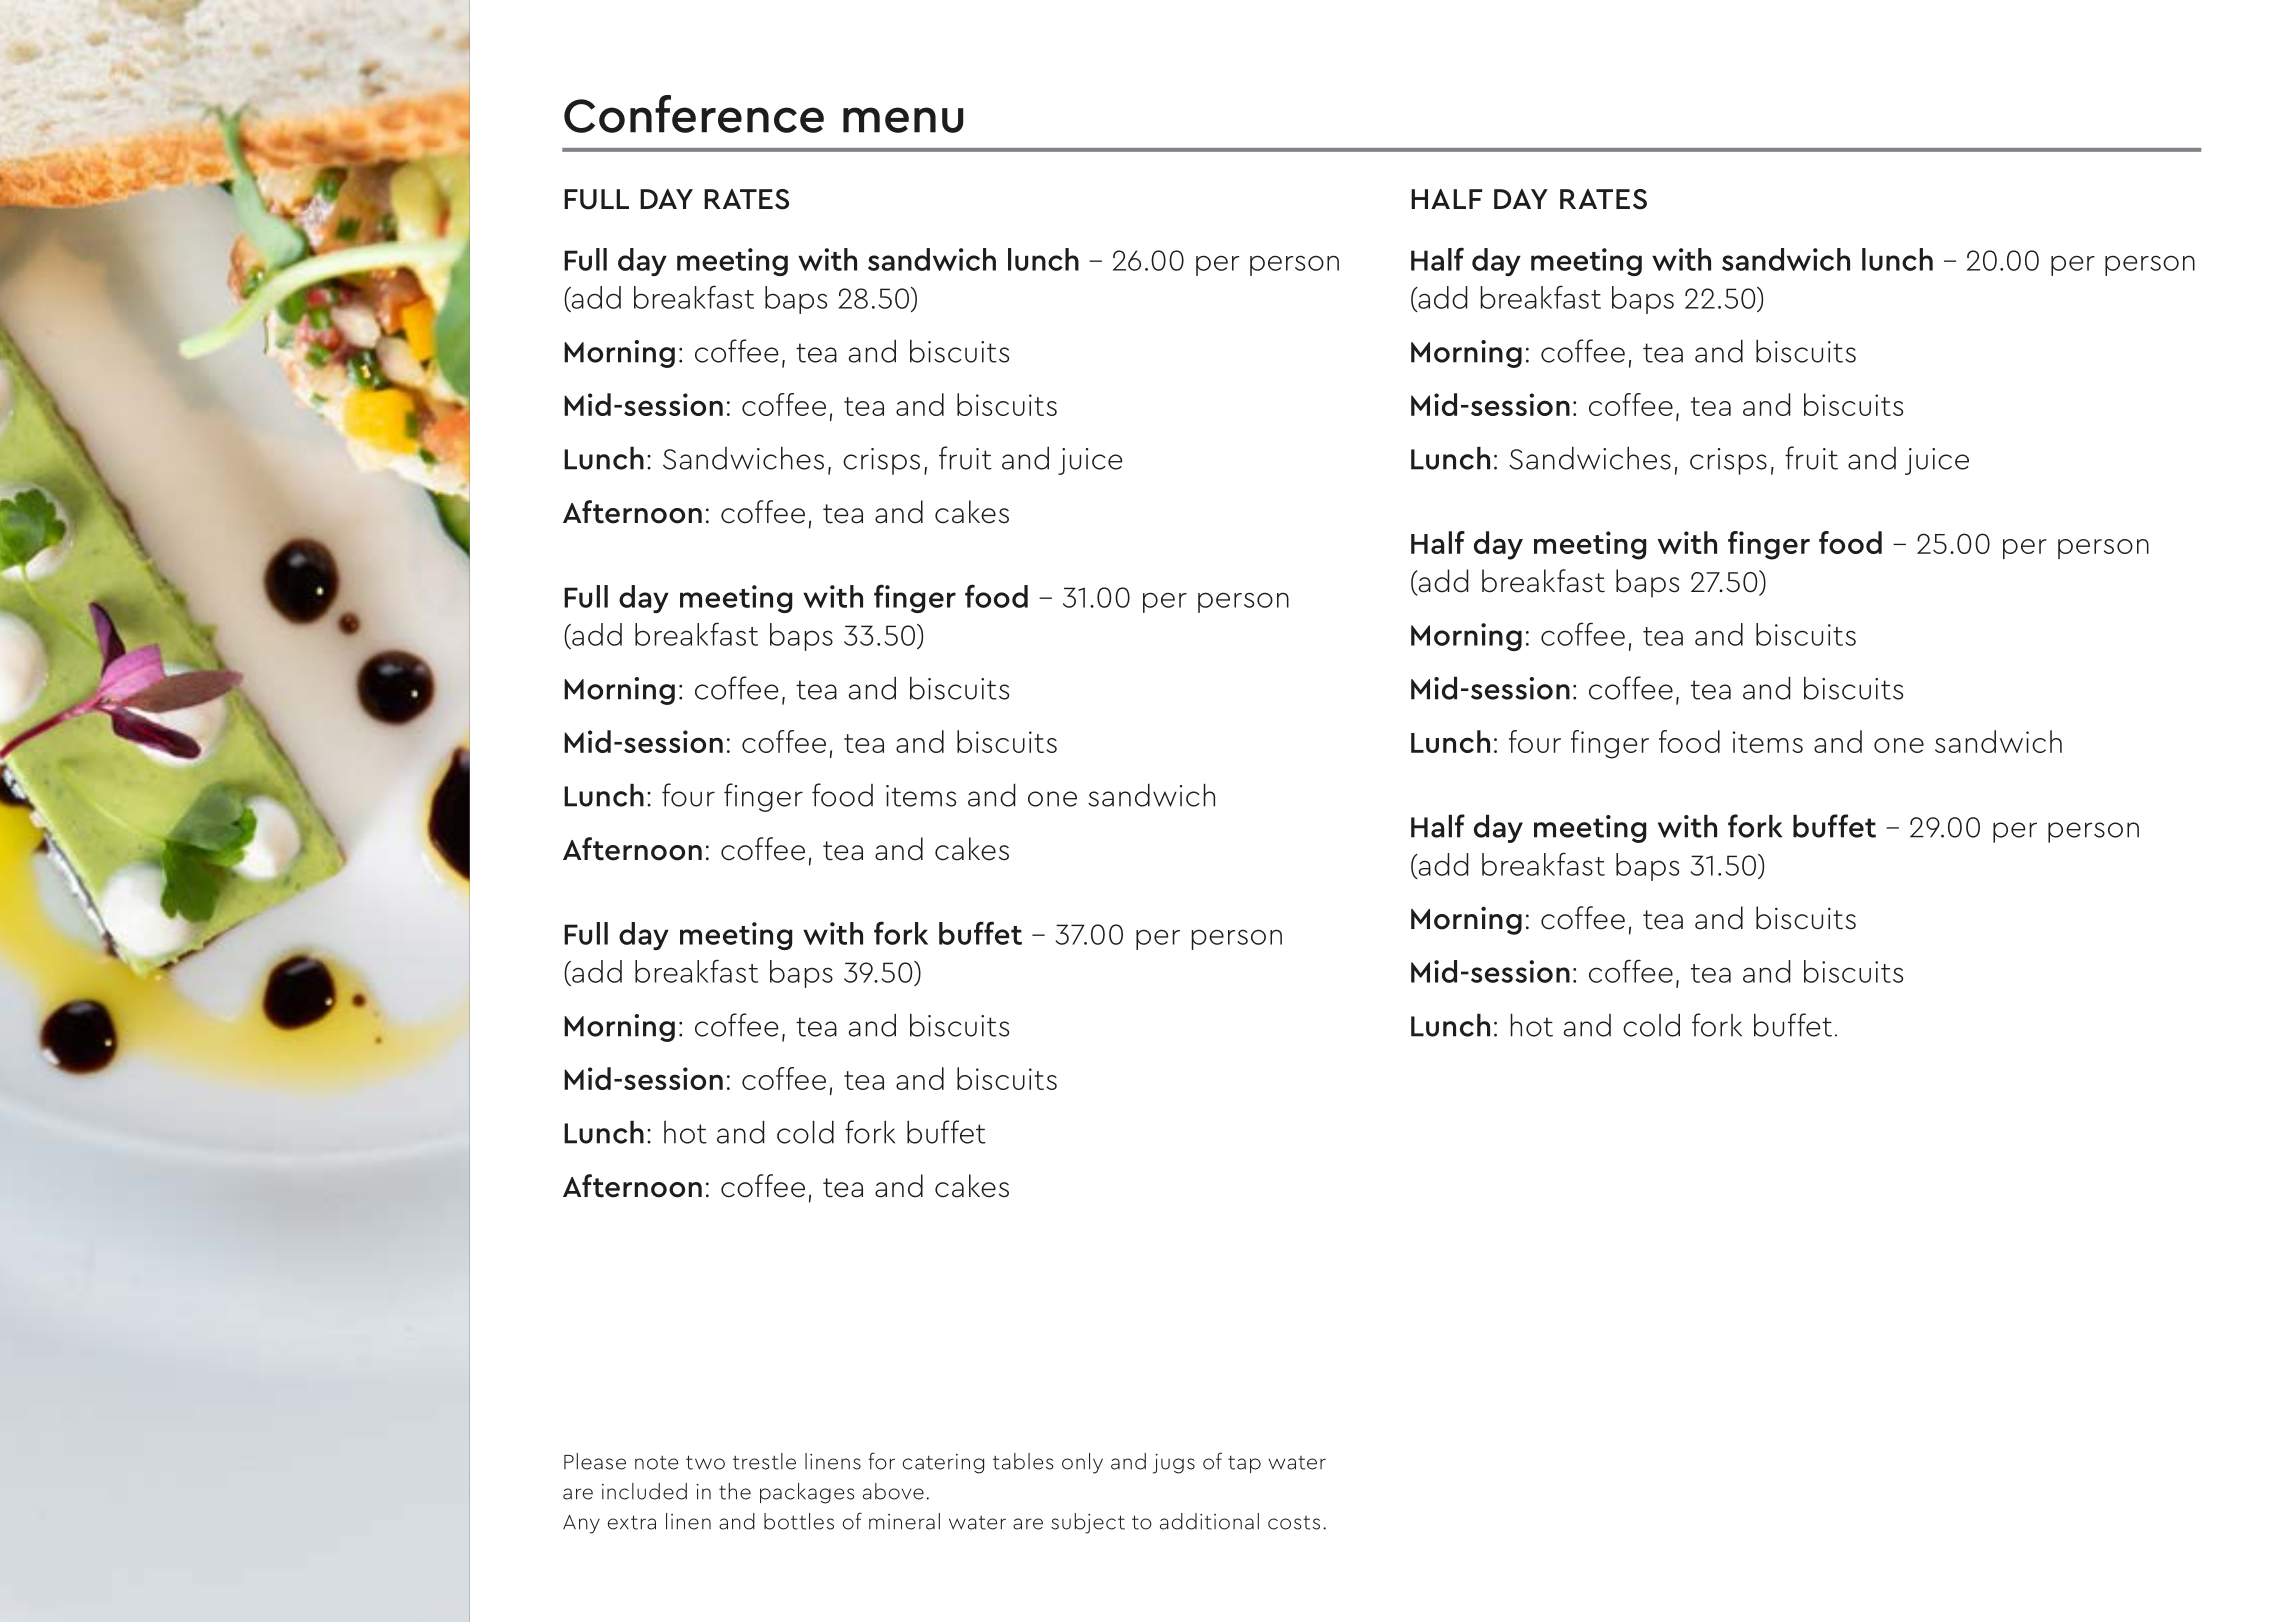 The width and height of the document is (2294, 1622). Describe the element at coordinates (903, 120) in the document. I see `menu` at that location.
